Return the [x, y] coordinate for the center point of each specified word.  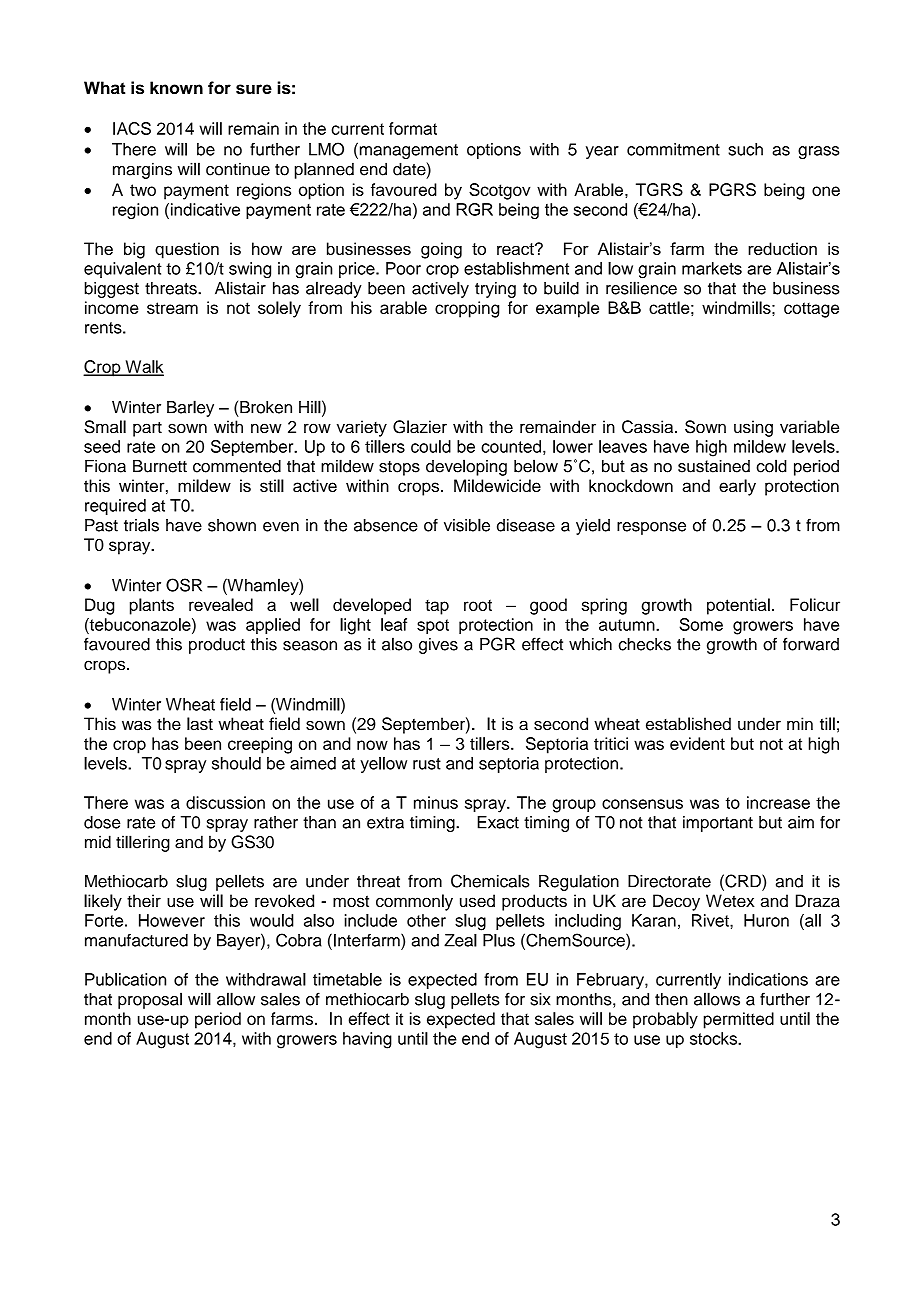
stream [172, 308]
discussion [225, 802]
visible [467, 525]
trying [495, 290]
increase [778, 802]
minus [436, 802]
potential [738, 606]
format [413, 128]
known [176, 88]
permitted [739, 1020]
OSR [184, 585]
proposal [150, 1000]
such [745, 149]
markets [712, 268]
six [540, 999]
